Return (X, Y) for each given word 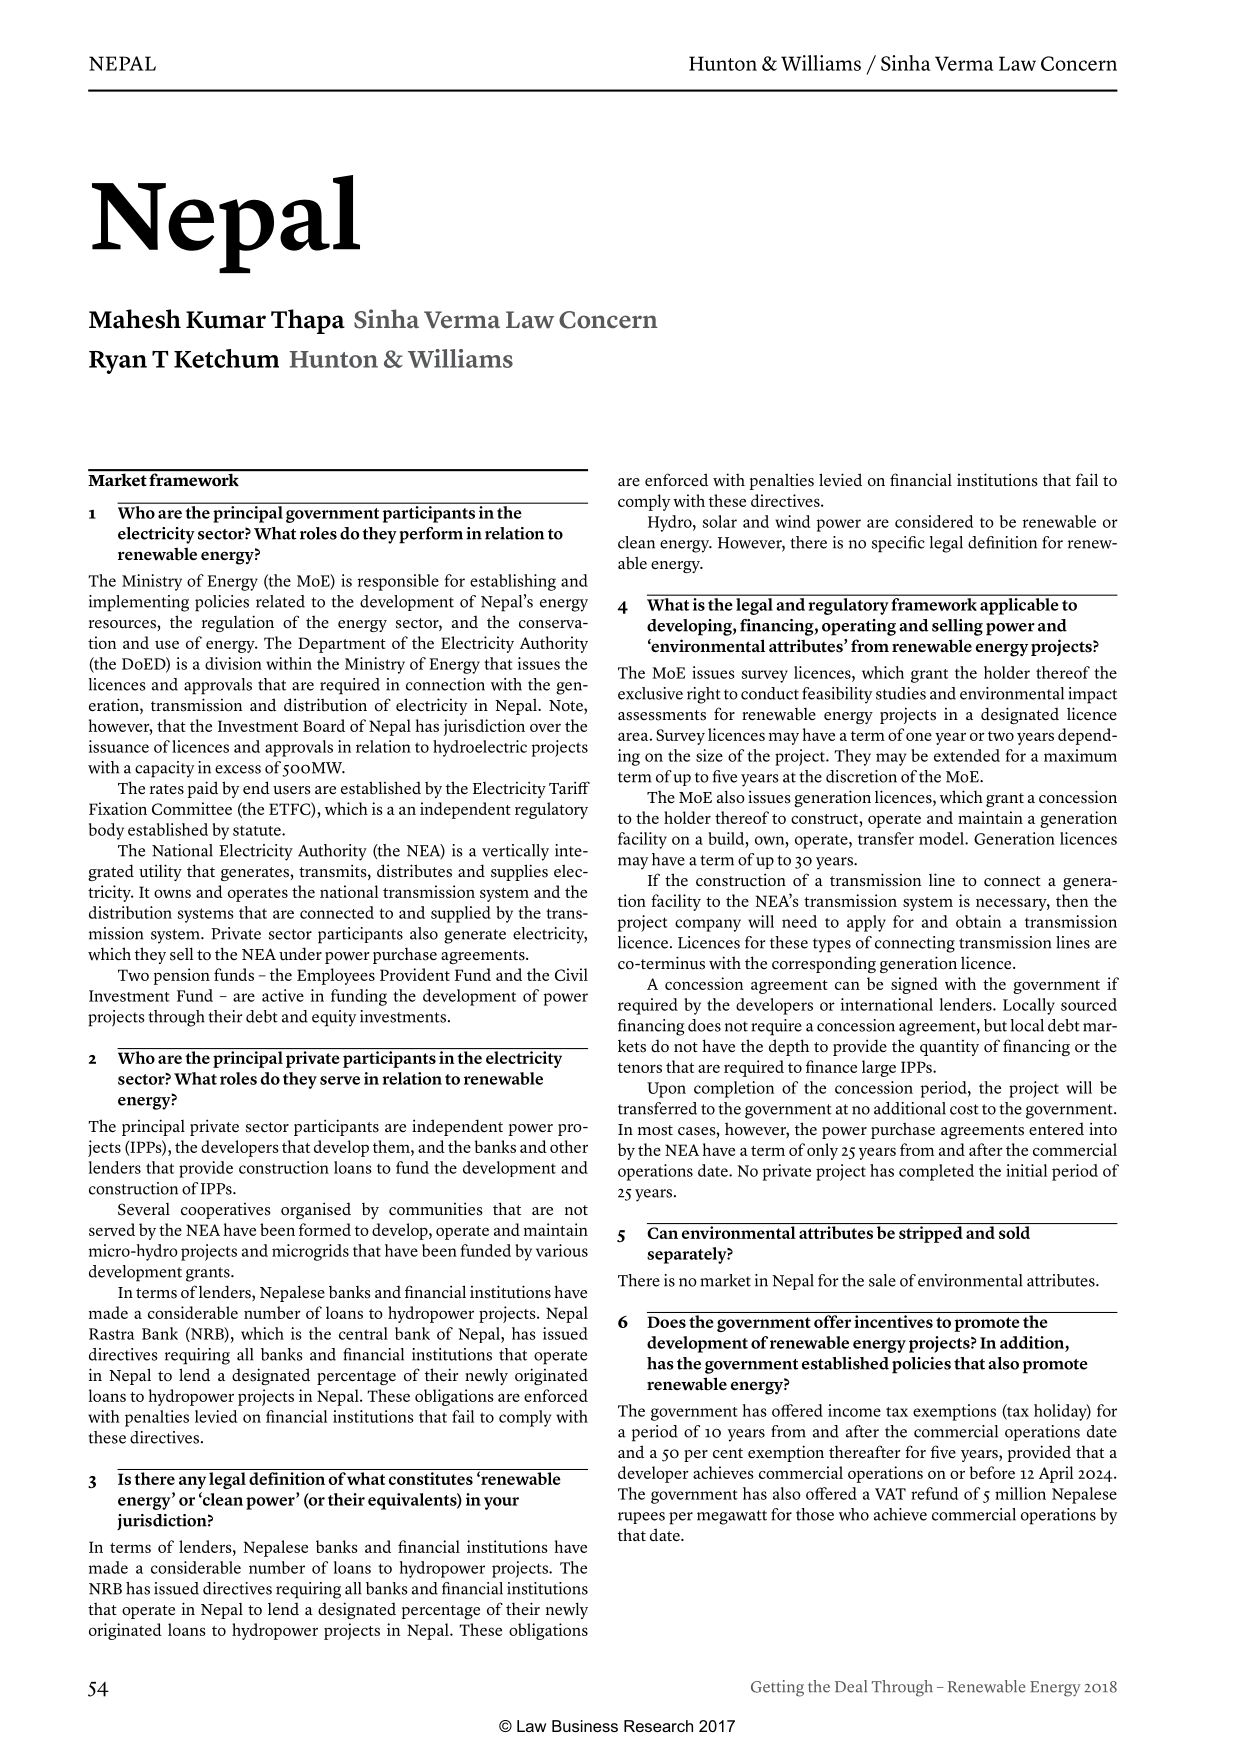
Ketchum (226, 358)
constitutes (431, 1478)
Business (585, 1726)
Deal (851, 1686)
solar (720, 521)
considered (934, 521)
